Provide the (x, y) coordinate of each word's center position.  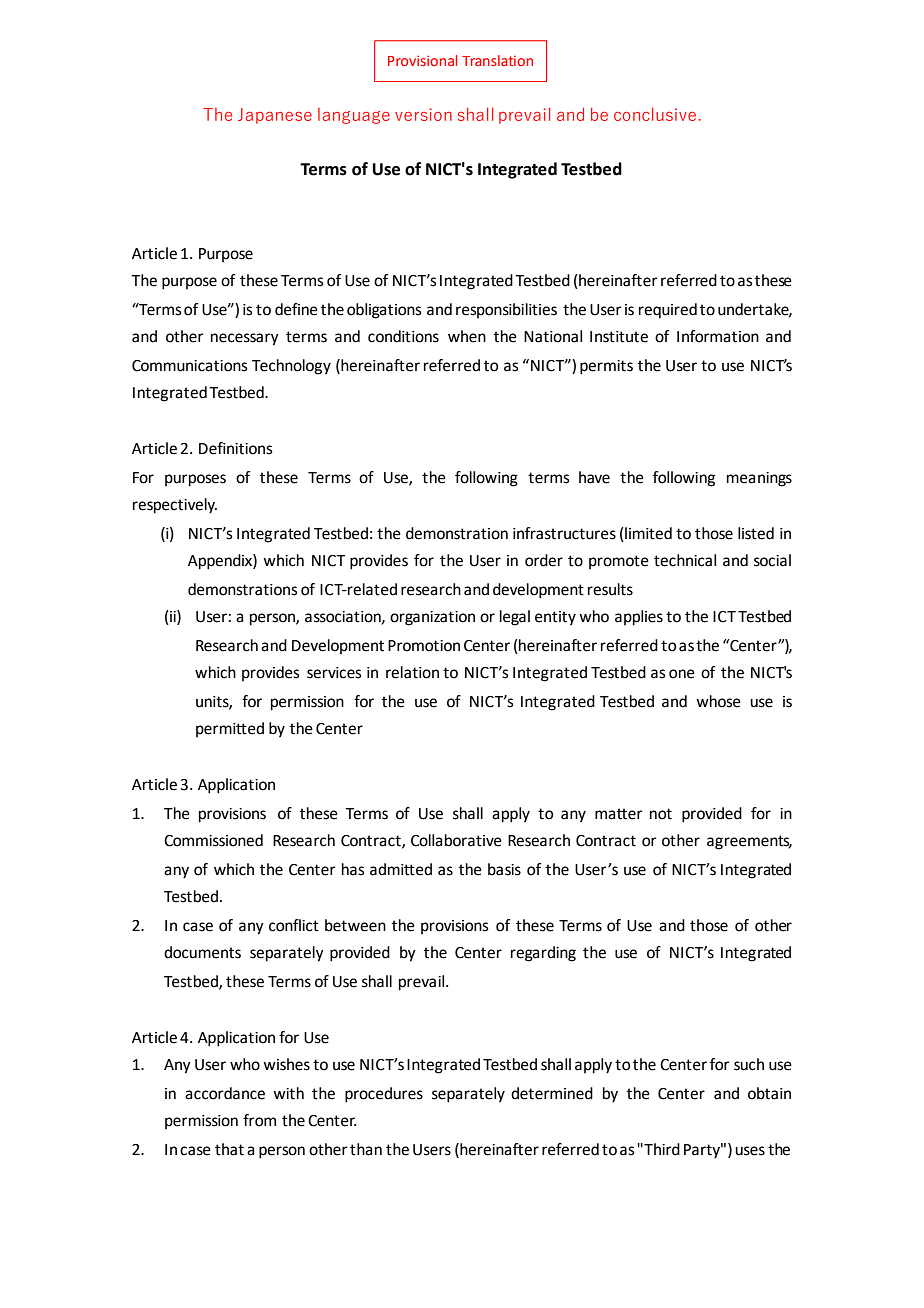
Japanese (275, 116)
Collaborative (456, 840)
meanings (759, 479)
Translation (497, 60)
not (661, 814)
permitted (230, 729)
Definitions (235, 448)
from (259, 1120)
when (467, 336)
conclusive (656, 114)
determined (552, 1093)
